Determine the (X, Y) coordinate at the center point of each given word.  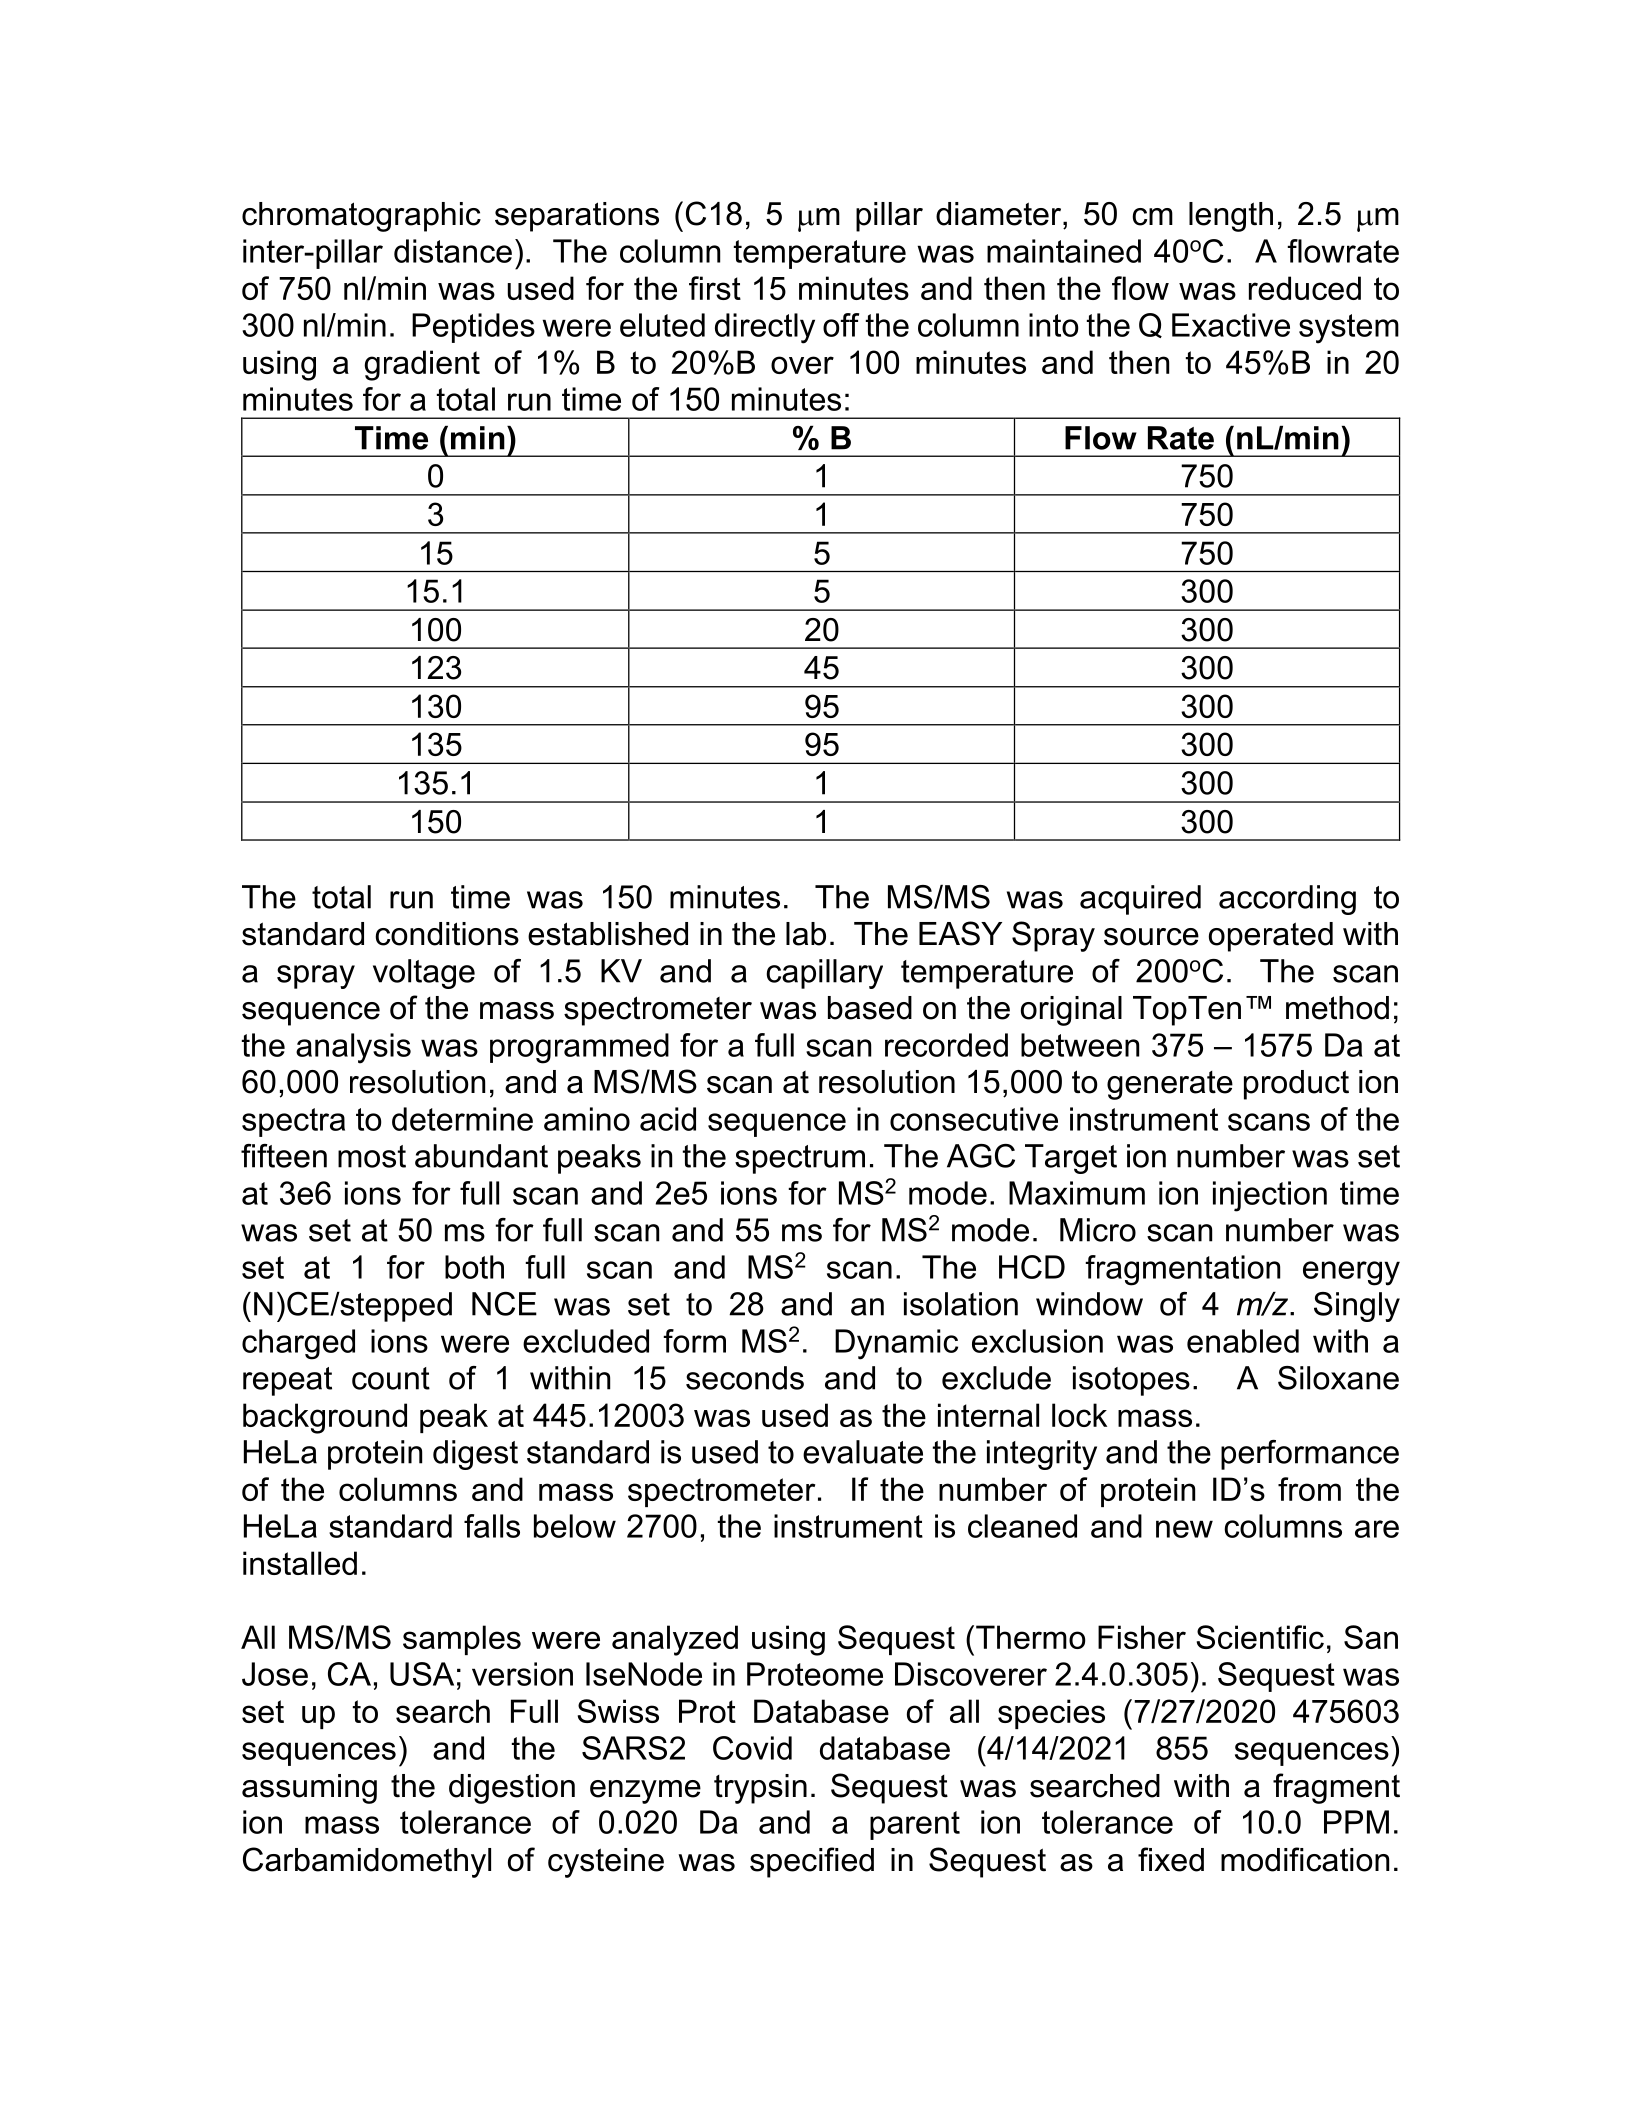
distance (453, 251)
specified (812, 1862)
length (1231, 217)
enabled (1243, 1341)
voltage (424, 974)
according (1287, 900)
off (841, 325)
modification (1305, 1859)
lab (806, 934)
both (474, 1267)
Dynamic (896, 1344)
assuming (309, 1789)
